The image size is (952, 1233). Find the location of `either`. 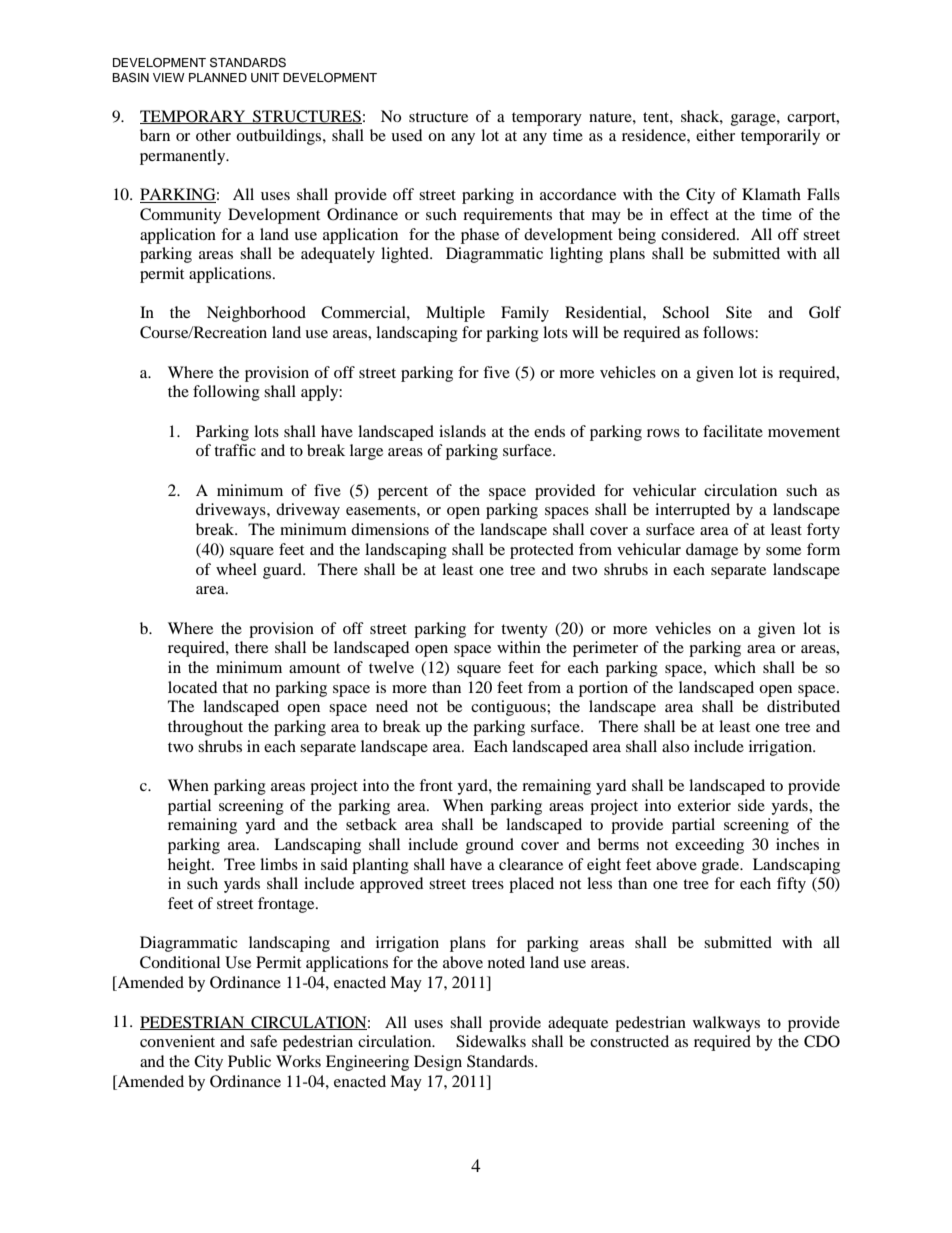

either is located at coordinates (715, 135).
